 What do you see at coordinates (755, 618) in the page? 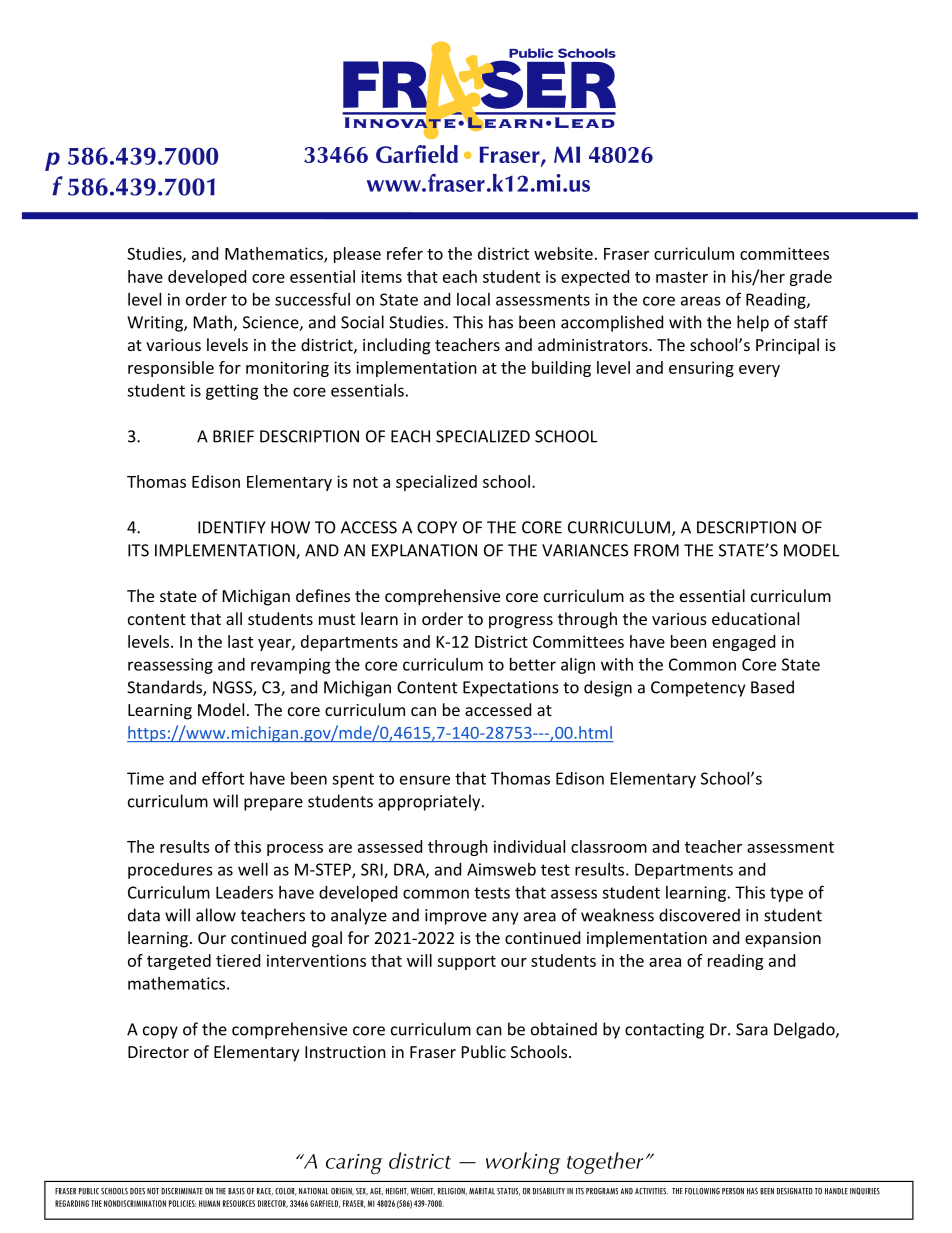
I see `educational` at bounding box center [755, 618].
